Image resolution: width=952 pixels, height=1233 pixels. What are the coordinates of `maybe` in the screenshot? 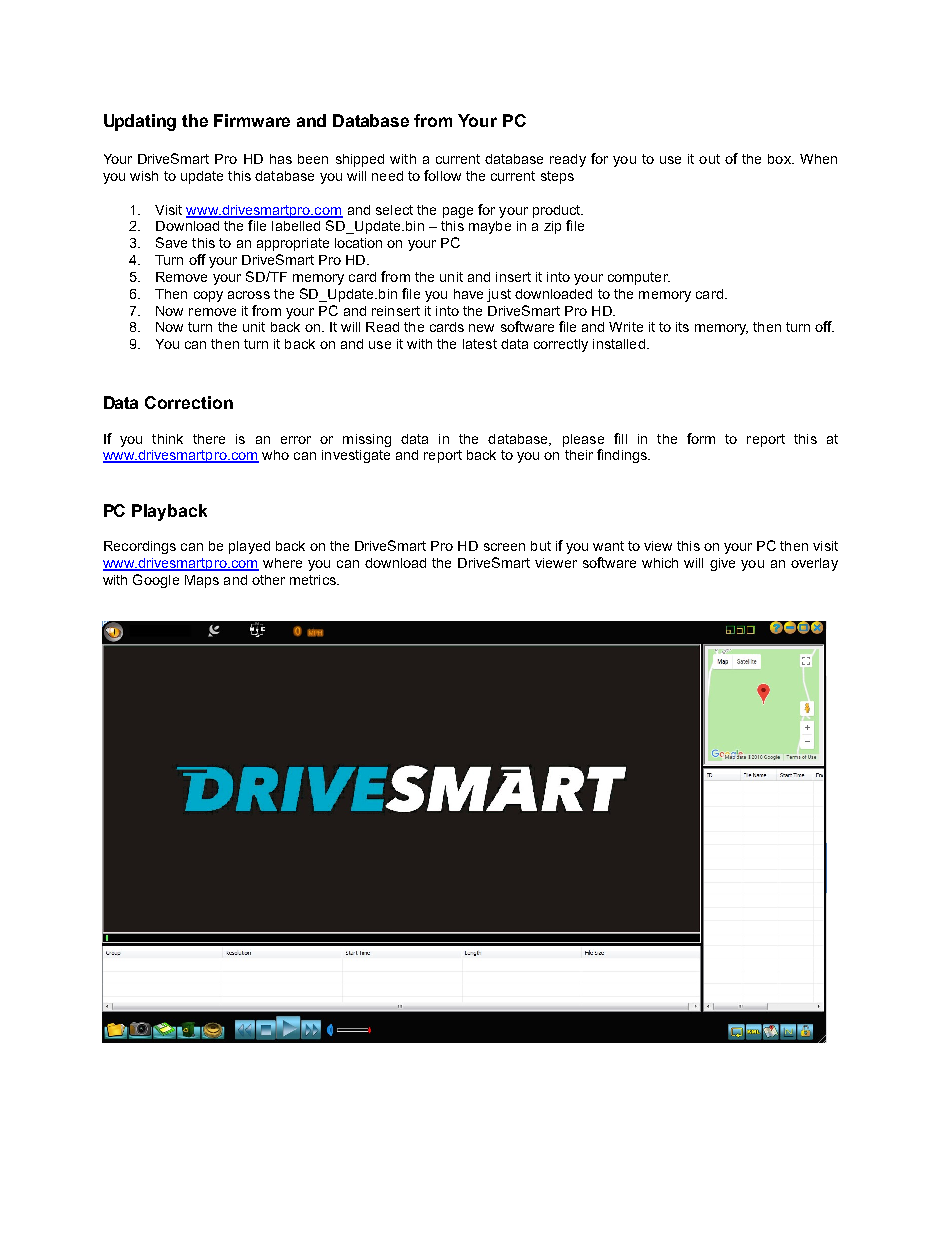 It's located at (490, 227).
